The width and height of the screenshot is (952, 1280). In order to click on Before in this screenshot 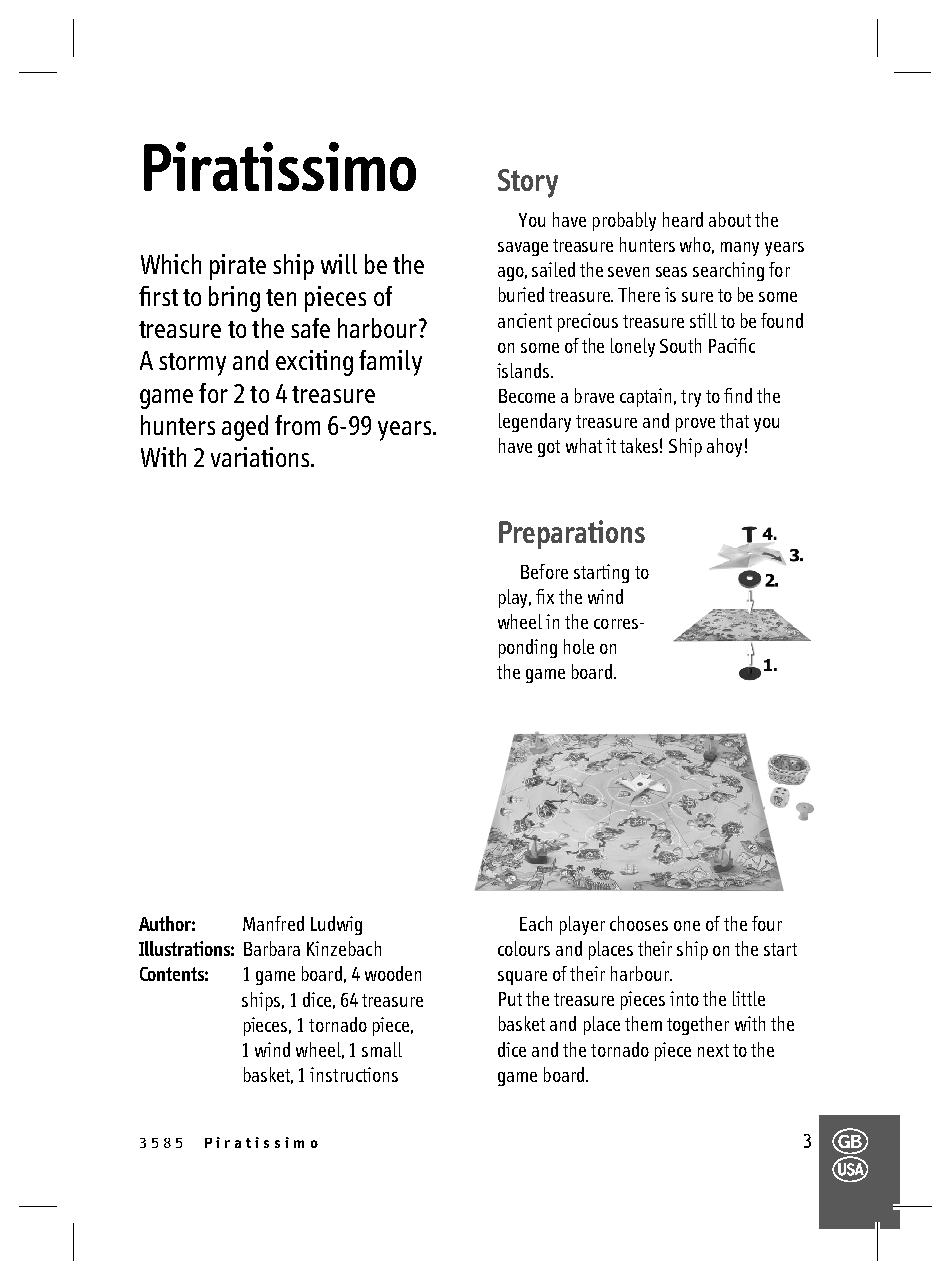, I will do `click(544, 571)`.
